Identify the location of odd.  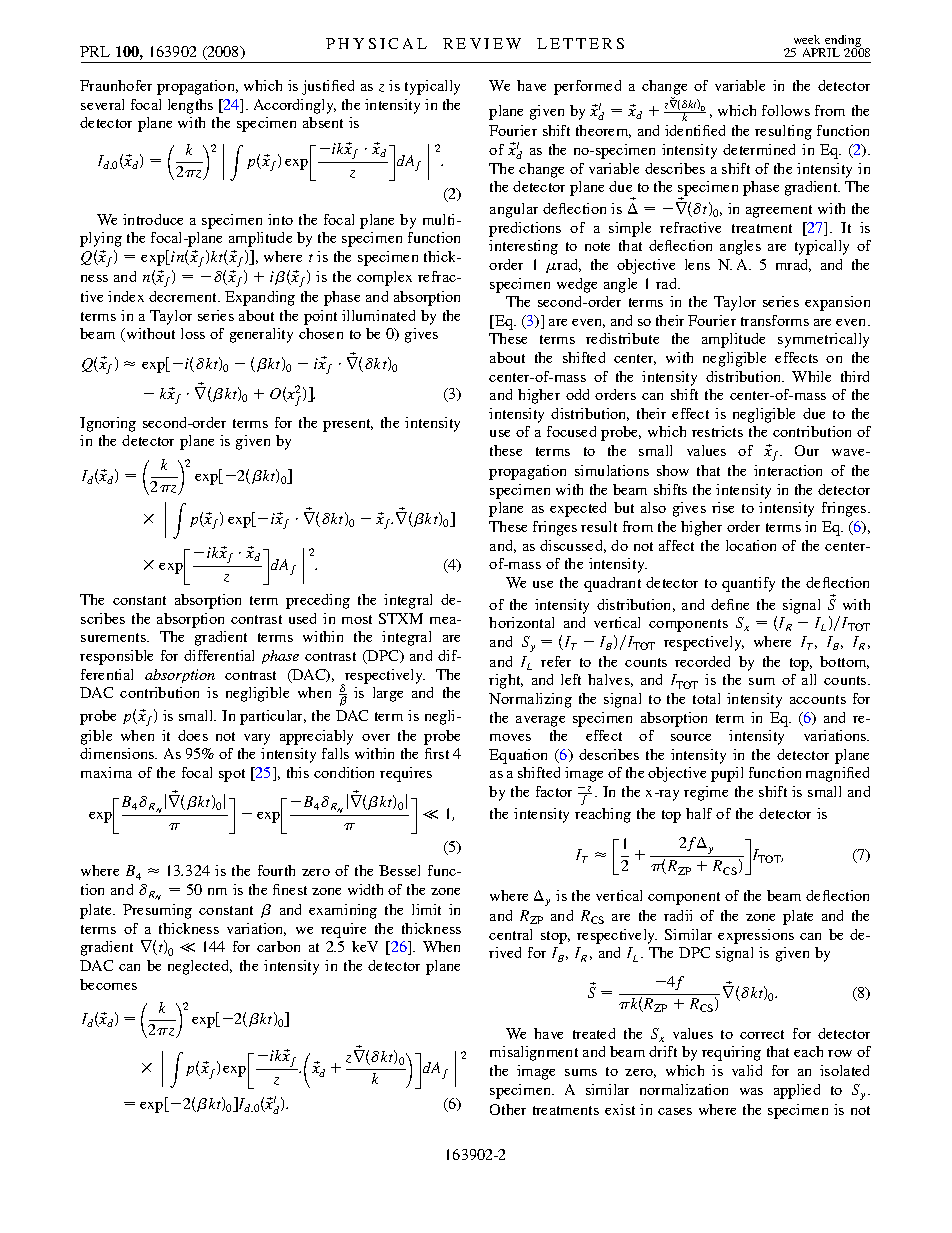
(577, 394).
